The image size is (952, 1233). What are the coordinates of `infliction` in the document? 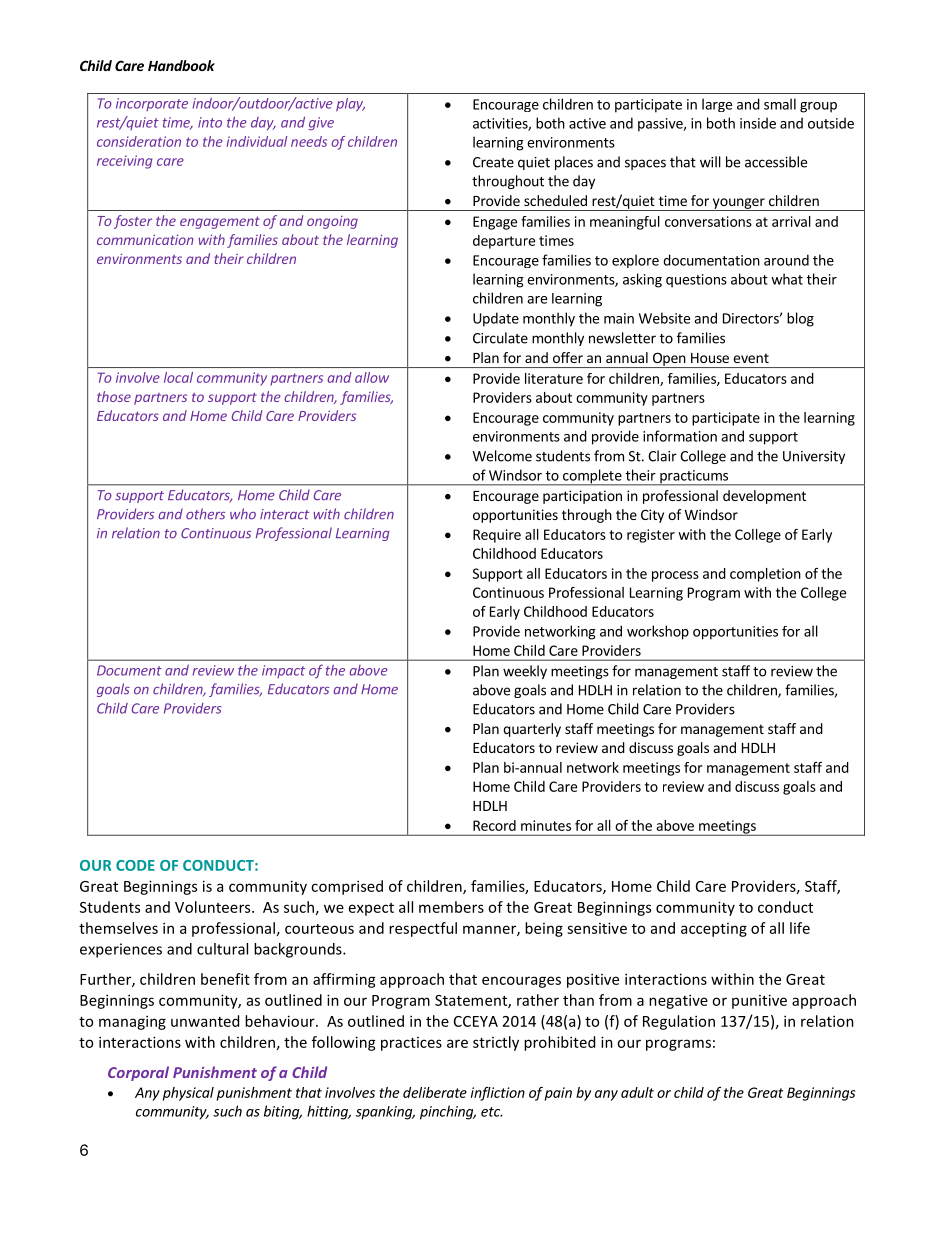 It's located at (498, 1094).
